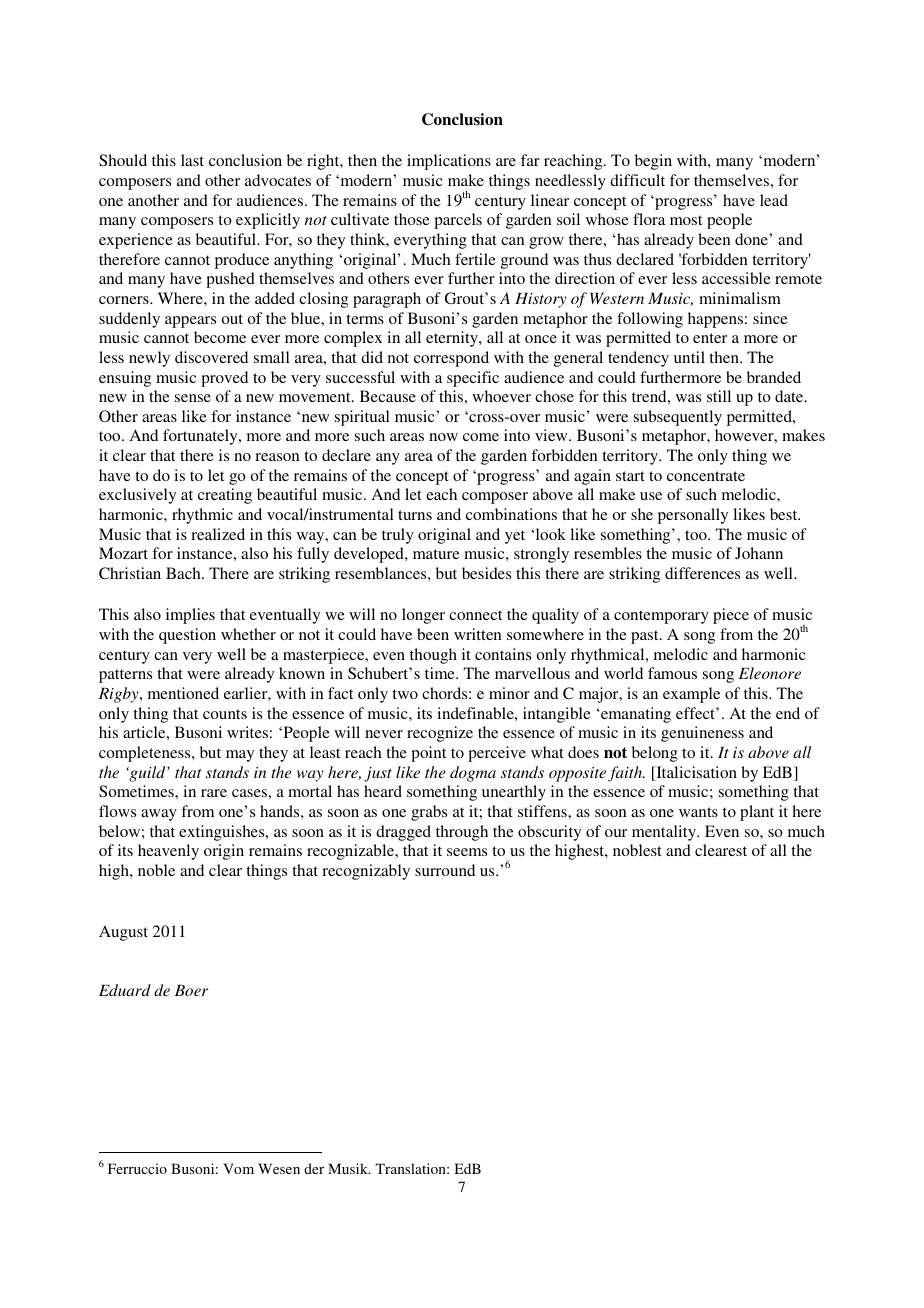  I want to click on personally, so click(693, 516).
